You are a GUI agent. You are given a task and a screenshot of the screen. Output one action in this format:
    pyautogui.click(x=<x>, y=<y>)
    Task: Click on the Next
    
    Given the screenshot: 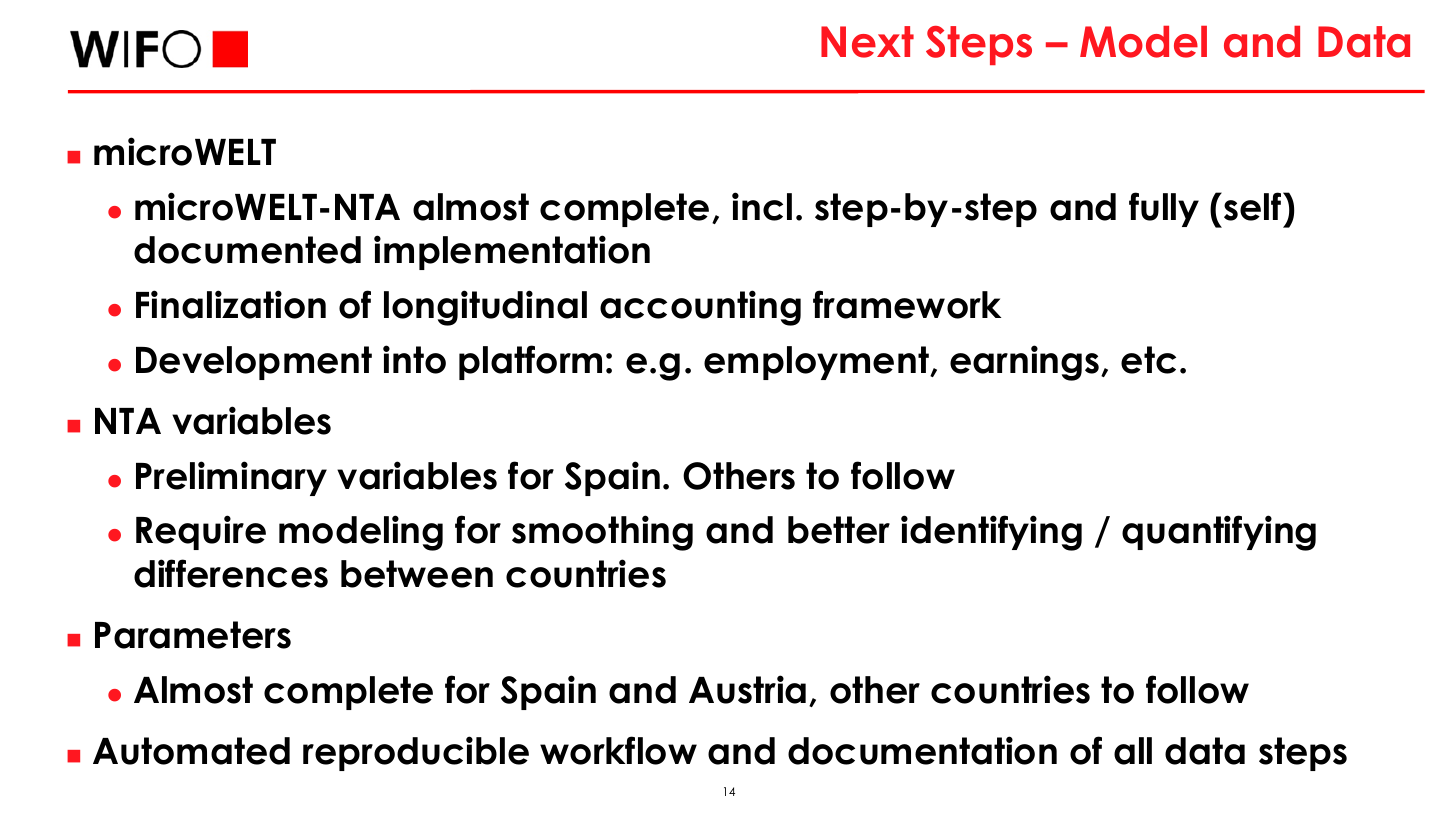 What is the action you would take?
    pyautogui.click(x=867, y=42)
